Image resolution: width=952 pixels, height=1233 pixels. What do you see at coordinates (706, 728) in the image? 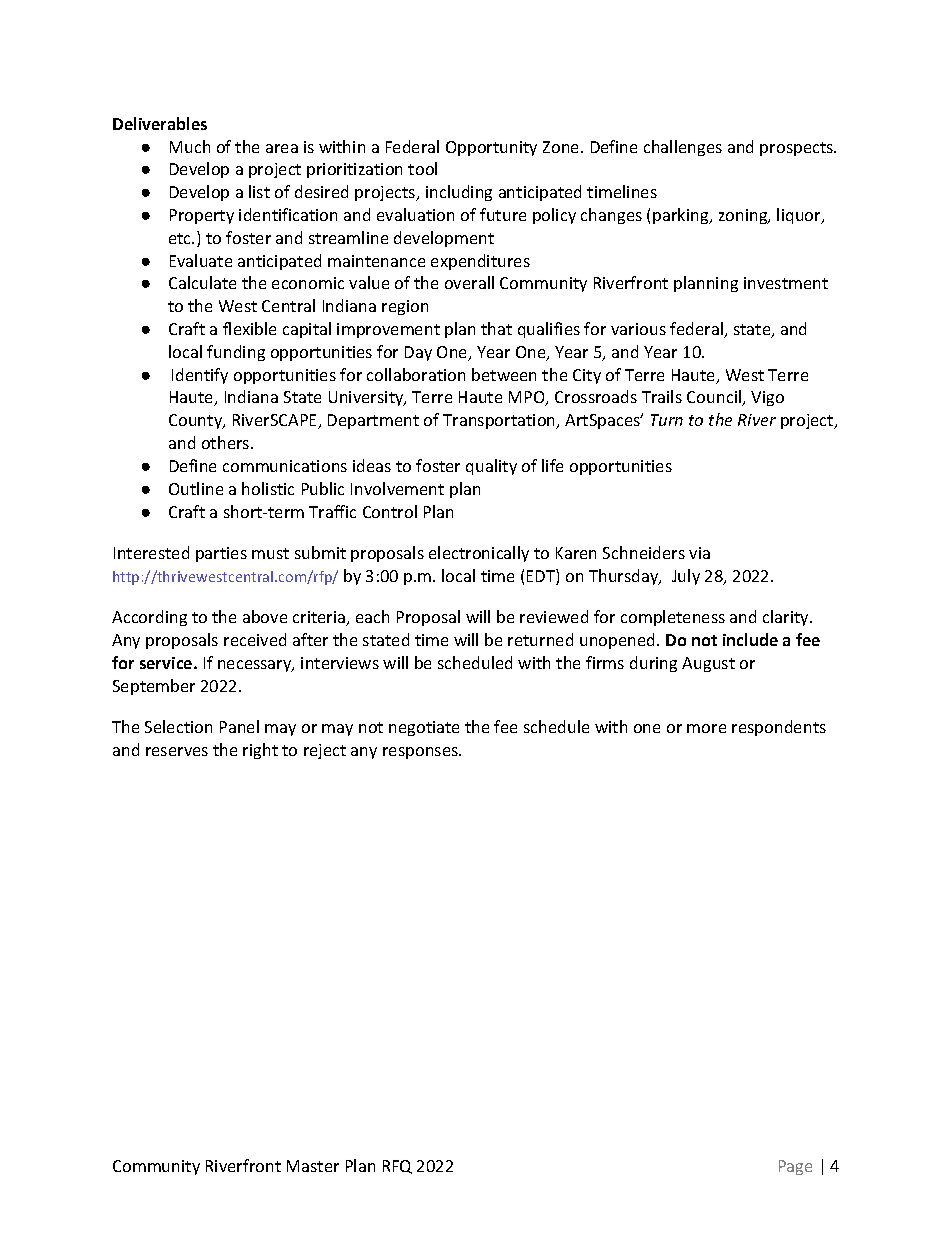
I see `more` at bounding box center [706, 728].
